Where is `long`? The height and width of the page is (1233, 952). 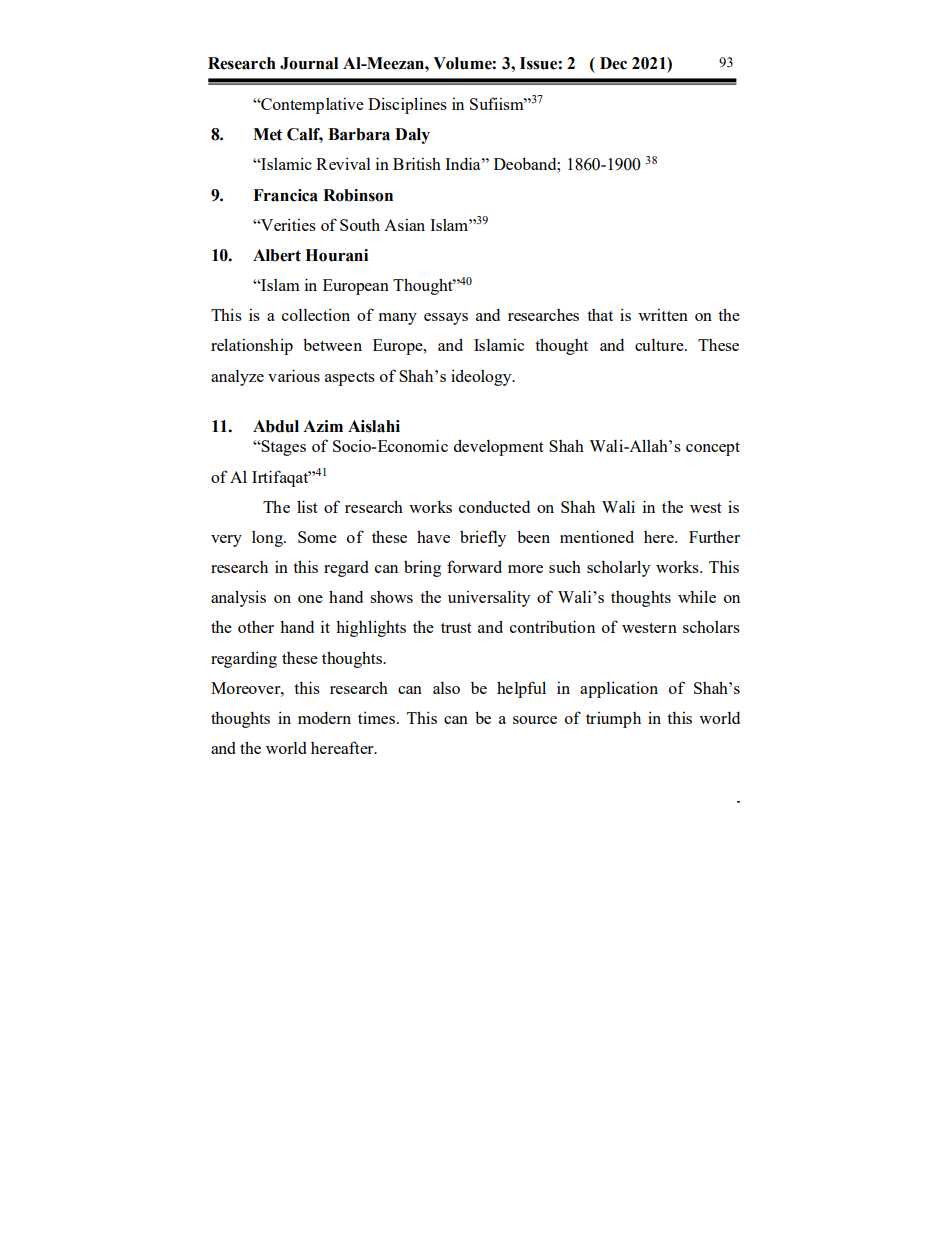 long is located at coordinates (268, 539).
